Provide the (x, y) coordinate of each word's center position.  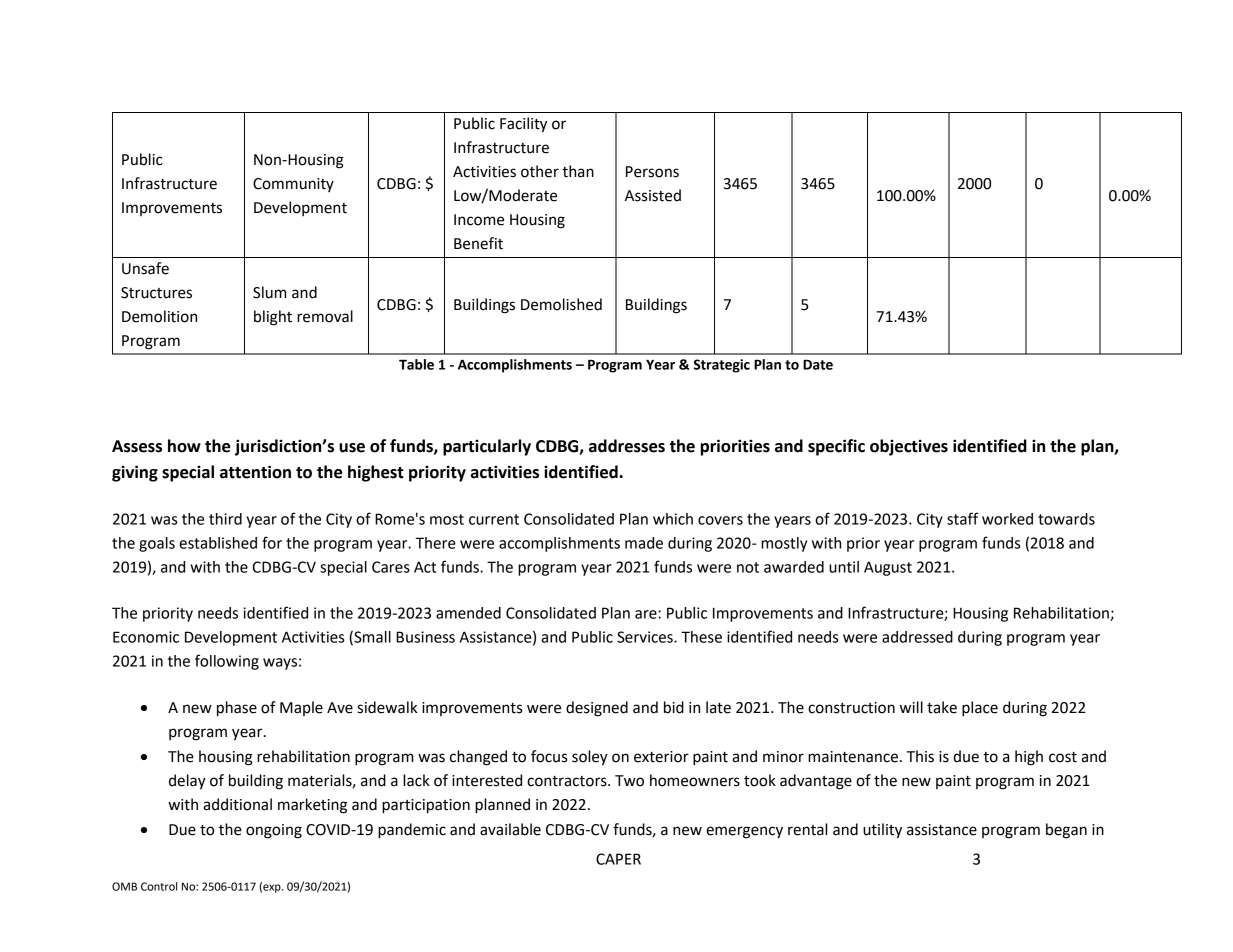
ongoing (274, 831)
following (227, 662)
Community (293, 185)
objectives (909, 447)
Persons (652, 172)
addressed (917, 637)
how (184, 446)
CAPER (618, 859)
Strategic (722, 366)
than (578, 171)
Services (646, 637)
